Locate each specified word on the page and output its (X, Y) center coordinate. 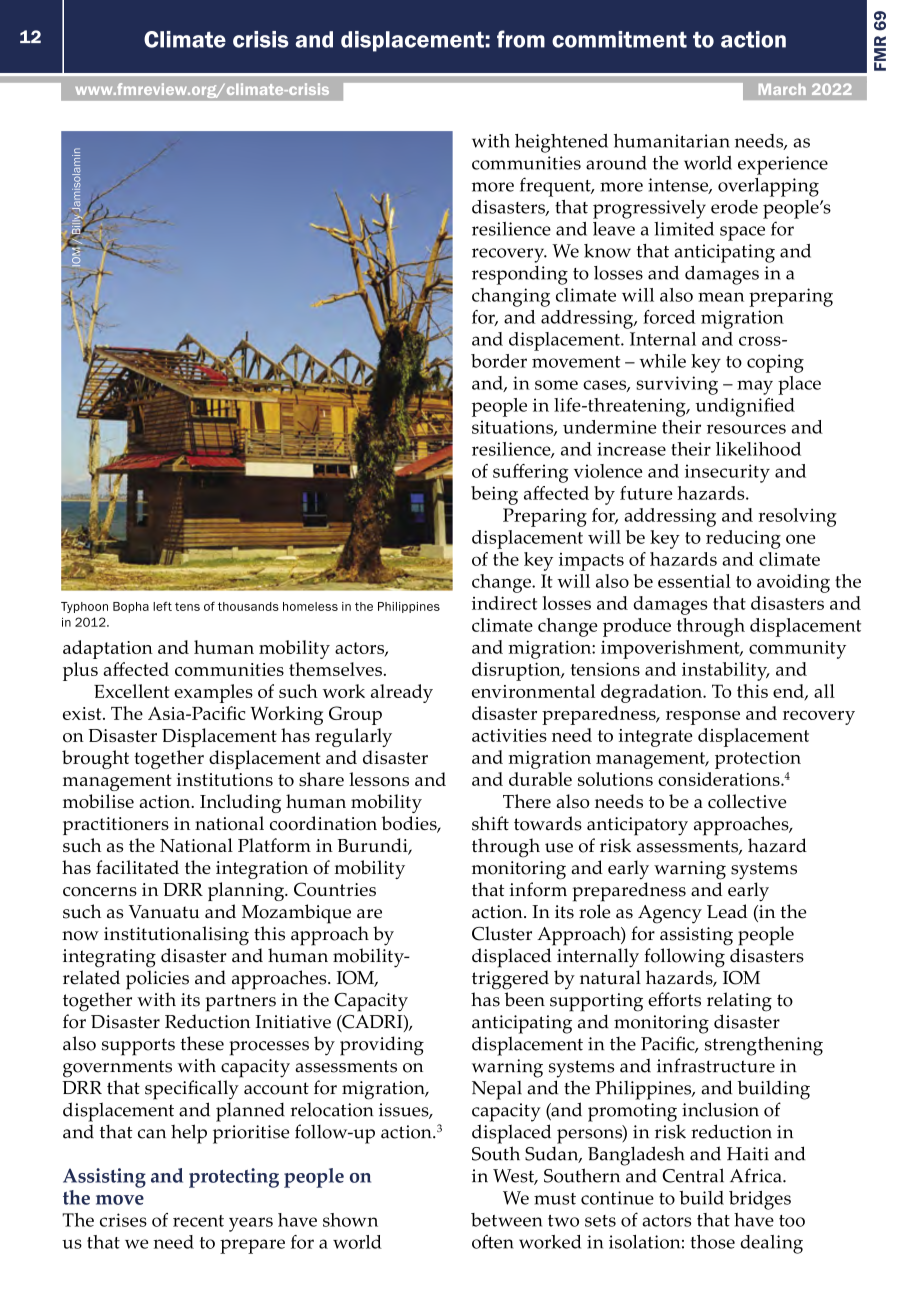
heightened (561, 143)
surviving (677, 385)
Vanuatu (164, 912)
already (402, 693)
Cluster (502, 933)
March (782, 89)
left (162, 606)
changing (511, 297)
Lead (727, 911)
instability (725, 671)
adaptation (108, 649)
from (521, 39)
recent (198, 1221)
